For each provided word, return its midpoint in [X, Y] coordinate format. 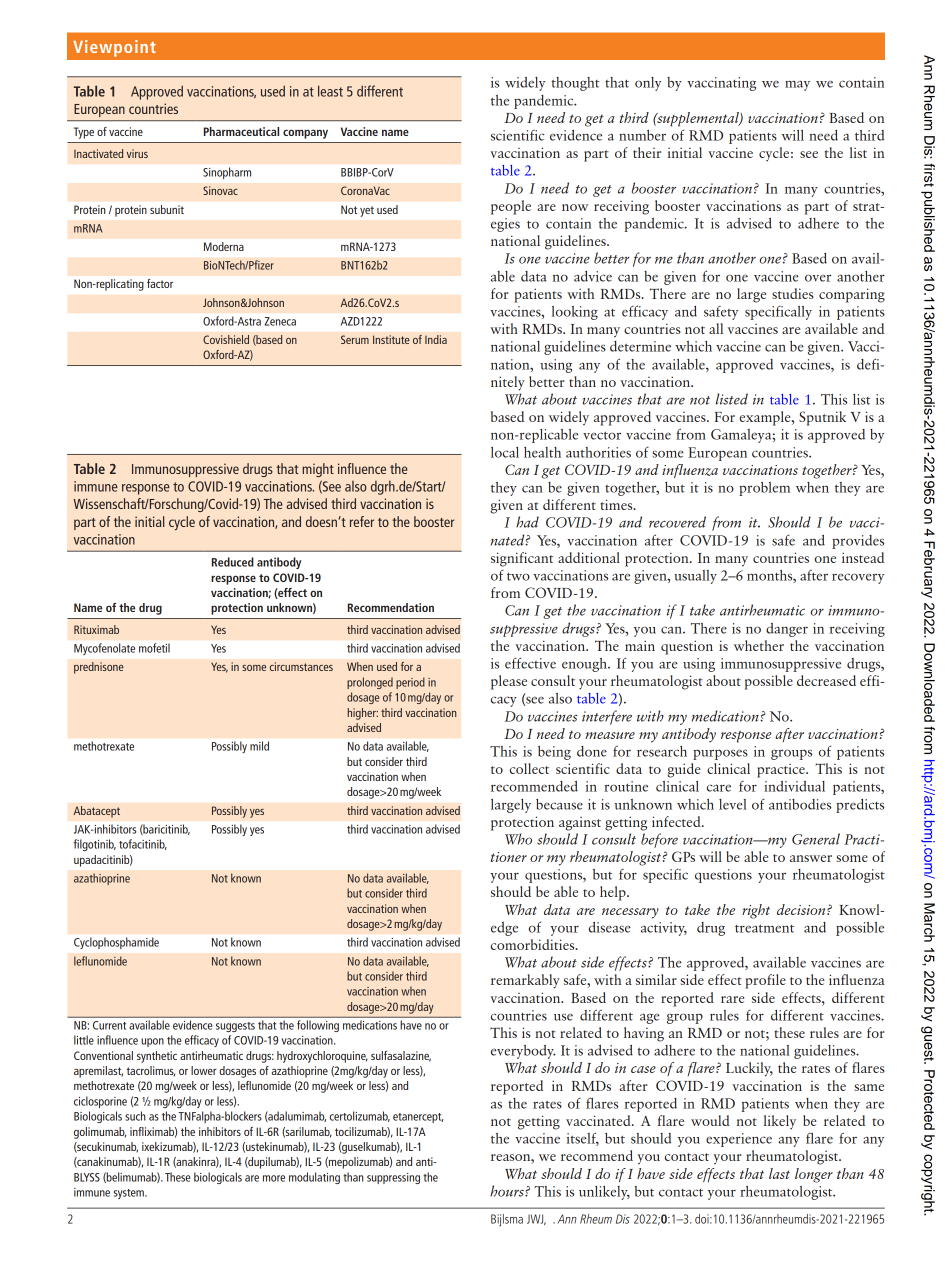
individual [794, 786]
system [130, 1194]
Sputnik [822, 418]
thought [575, 84]
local [505, 452]
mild [259, 746]
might [318, 470]
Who [518, 839]
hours [508, 1191]
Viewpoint [114, 48]
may [797, 85]
